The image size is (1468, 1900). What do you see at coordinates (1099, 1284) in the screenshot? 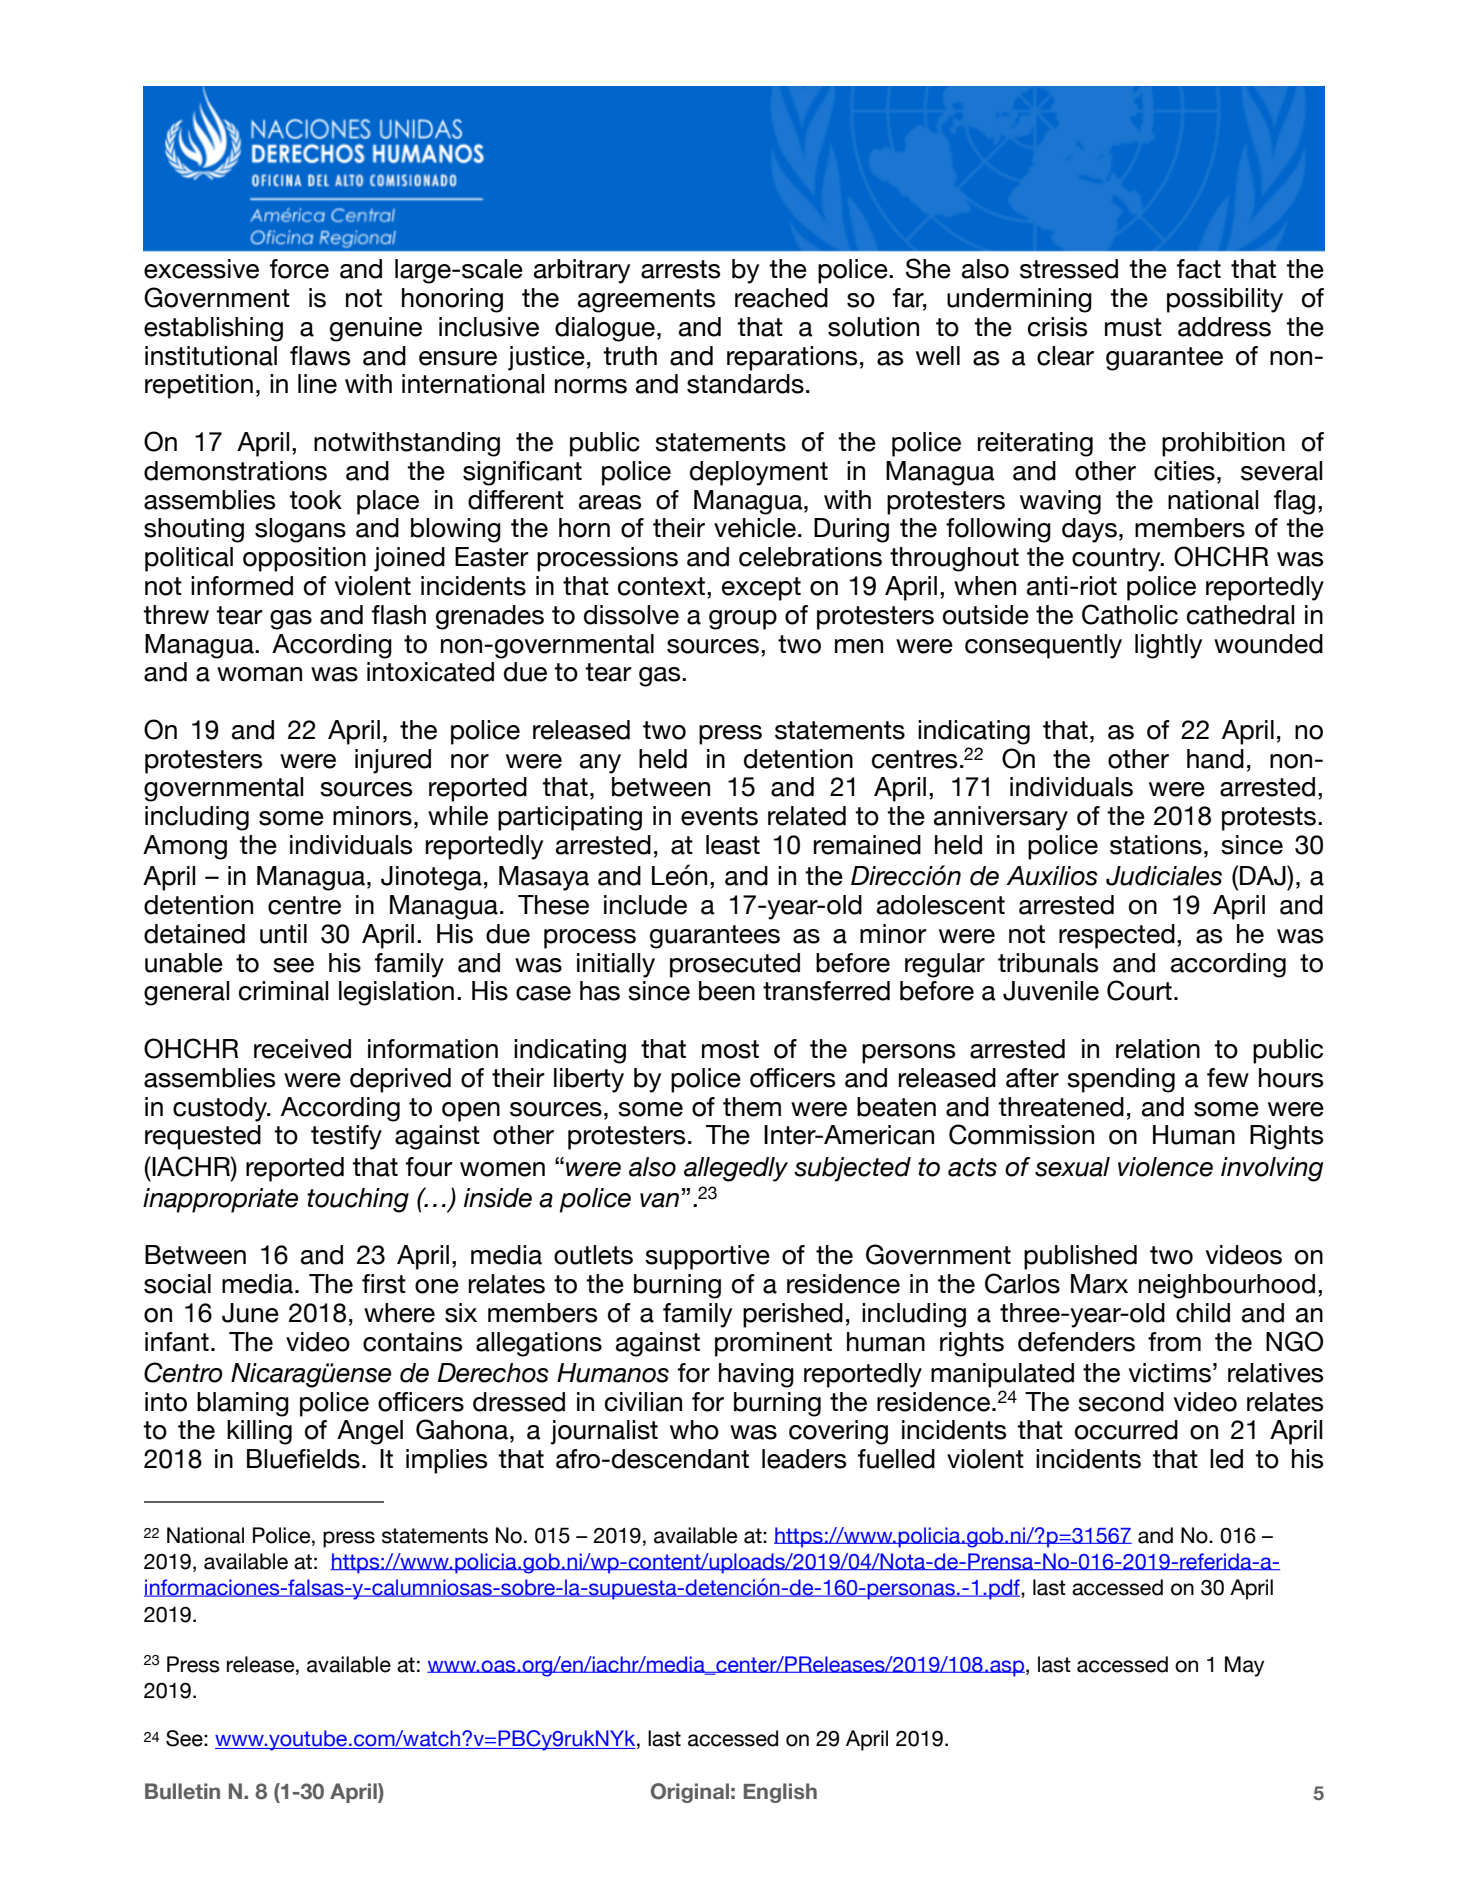
I see `Marx` at bounding box center [1099, 1284].
